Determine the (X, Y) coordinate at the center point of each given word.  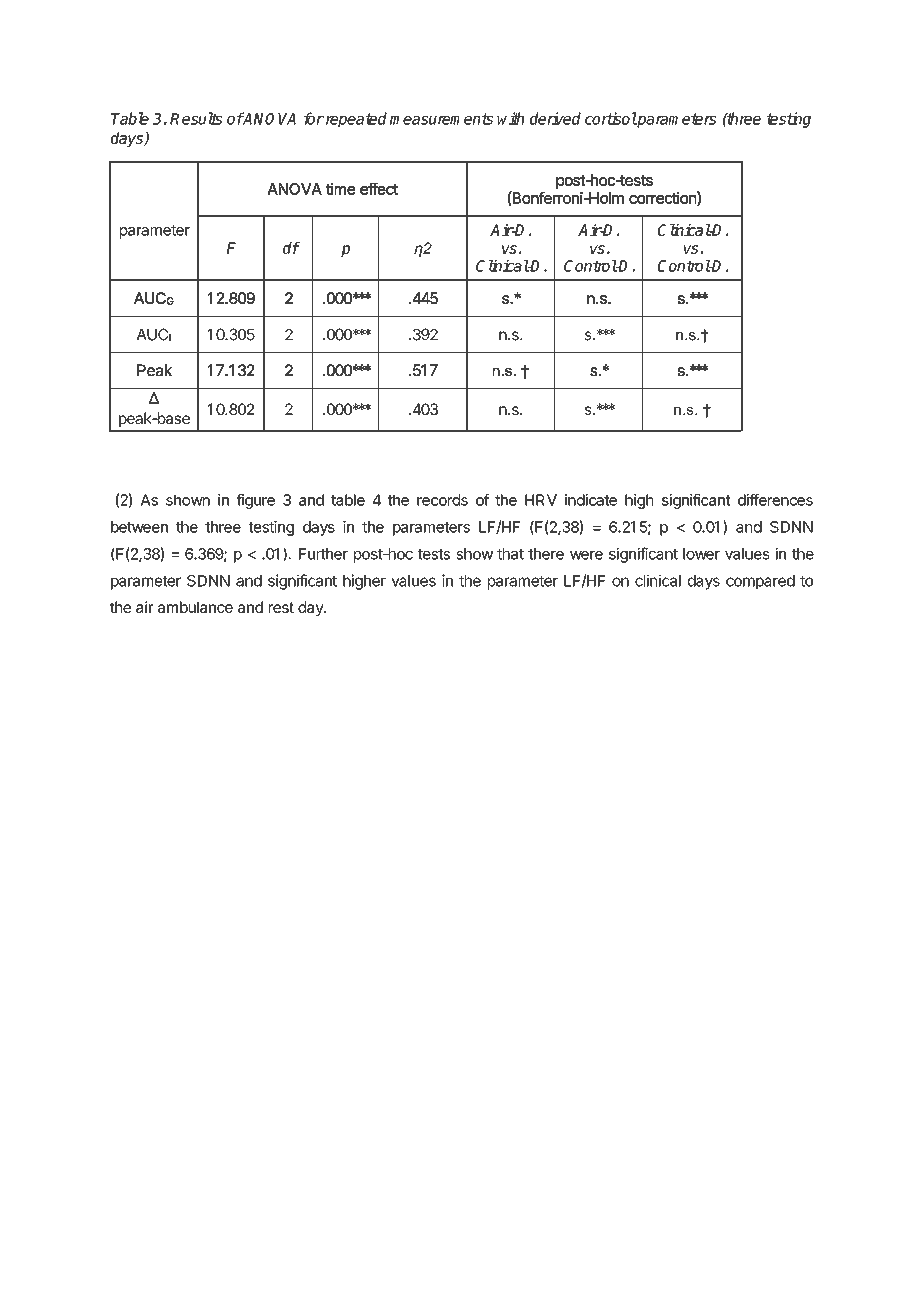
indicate (591, 500)
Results (196, 118)
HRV (541, 500)
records (442, 500)
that (510, 554)
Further (323, 554)
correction (662, 198)
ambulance (195, 607)
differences (775, 500)
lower (701, 554)
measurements (441, 119)
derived (555, 118)
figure (256, 501)
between (139, 527)
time (340, 189)
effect (379, 189)
